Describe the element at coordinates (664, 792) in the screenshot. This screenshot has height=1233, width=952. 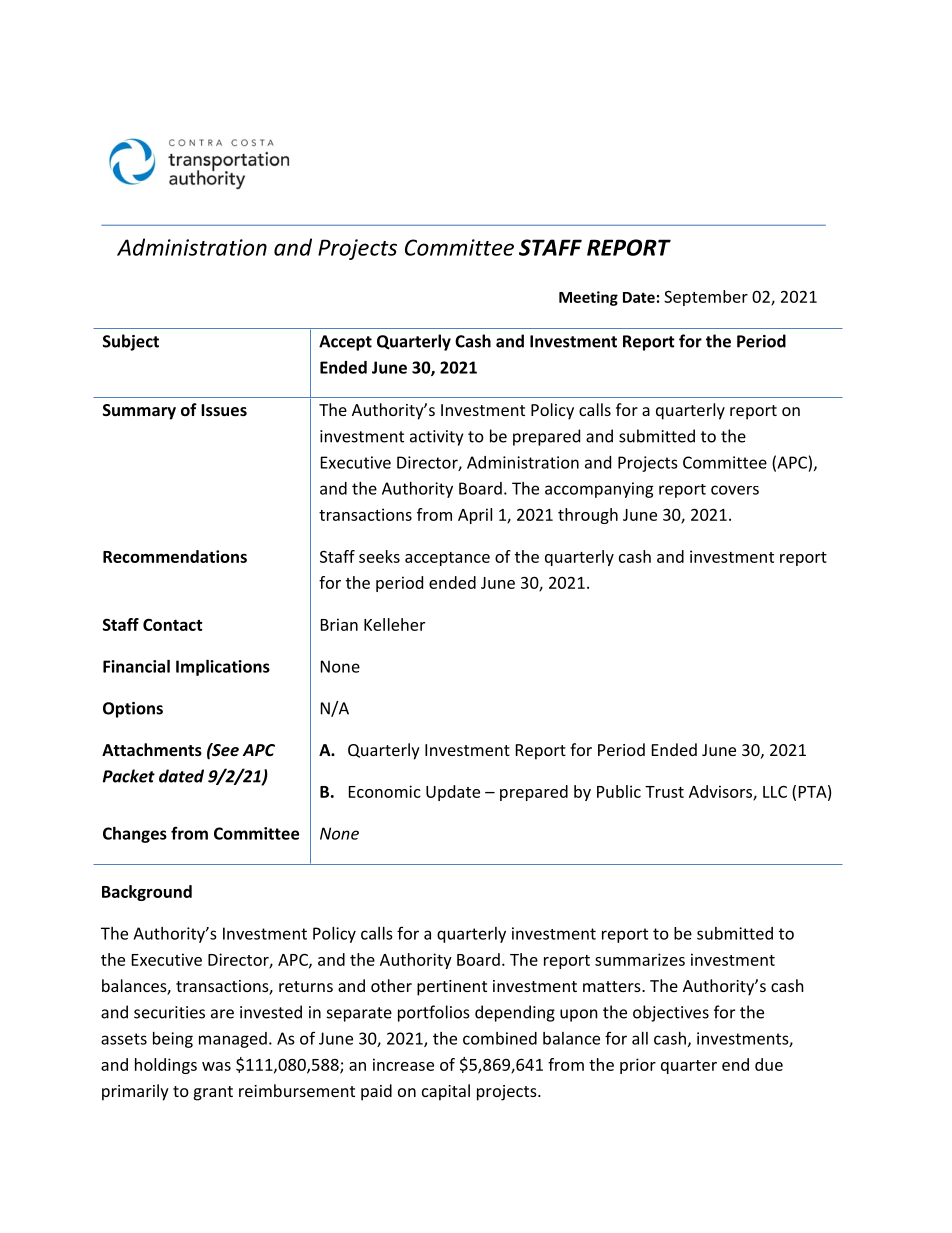
I see `Trust` at that location.
